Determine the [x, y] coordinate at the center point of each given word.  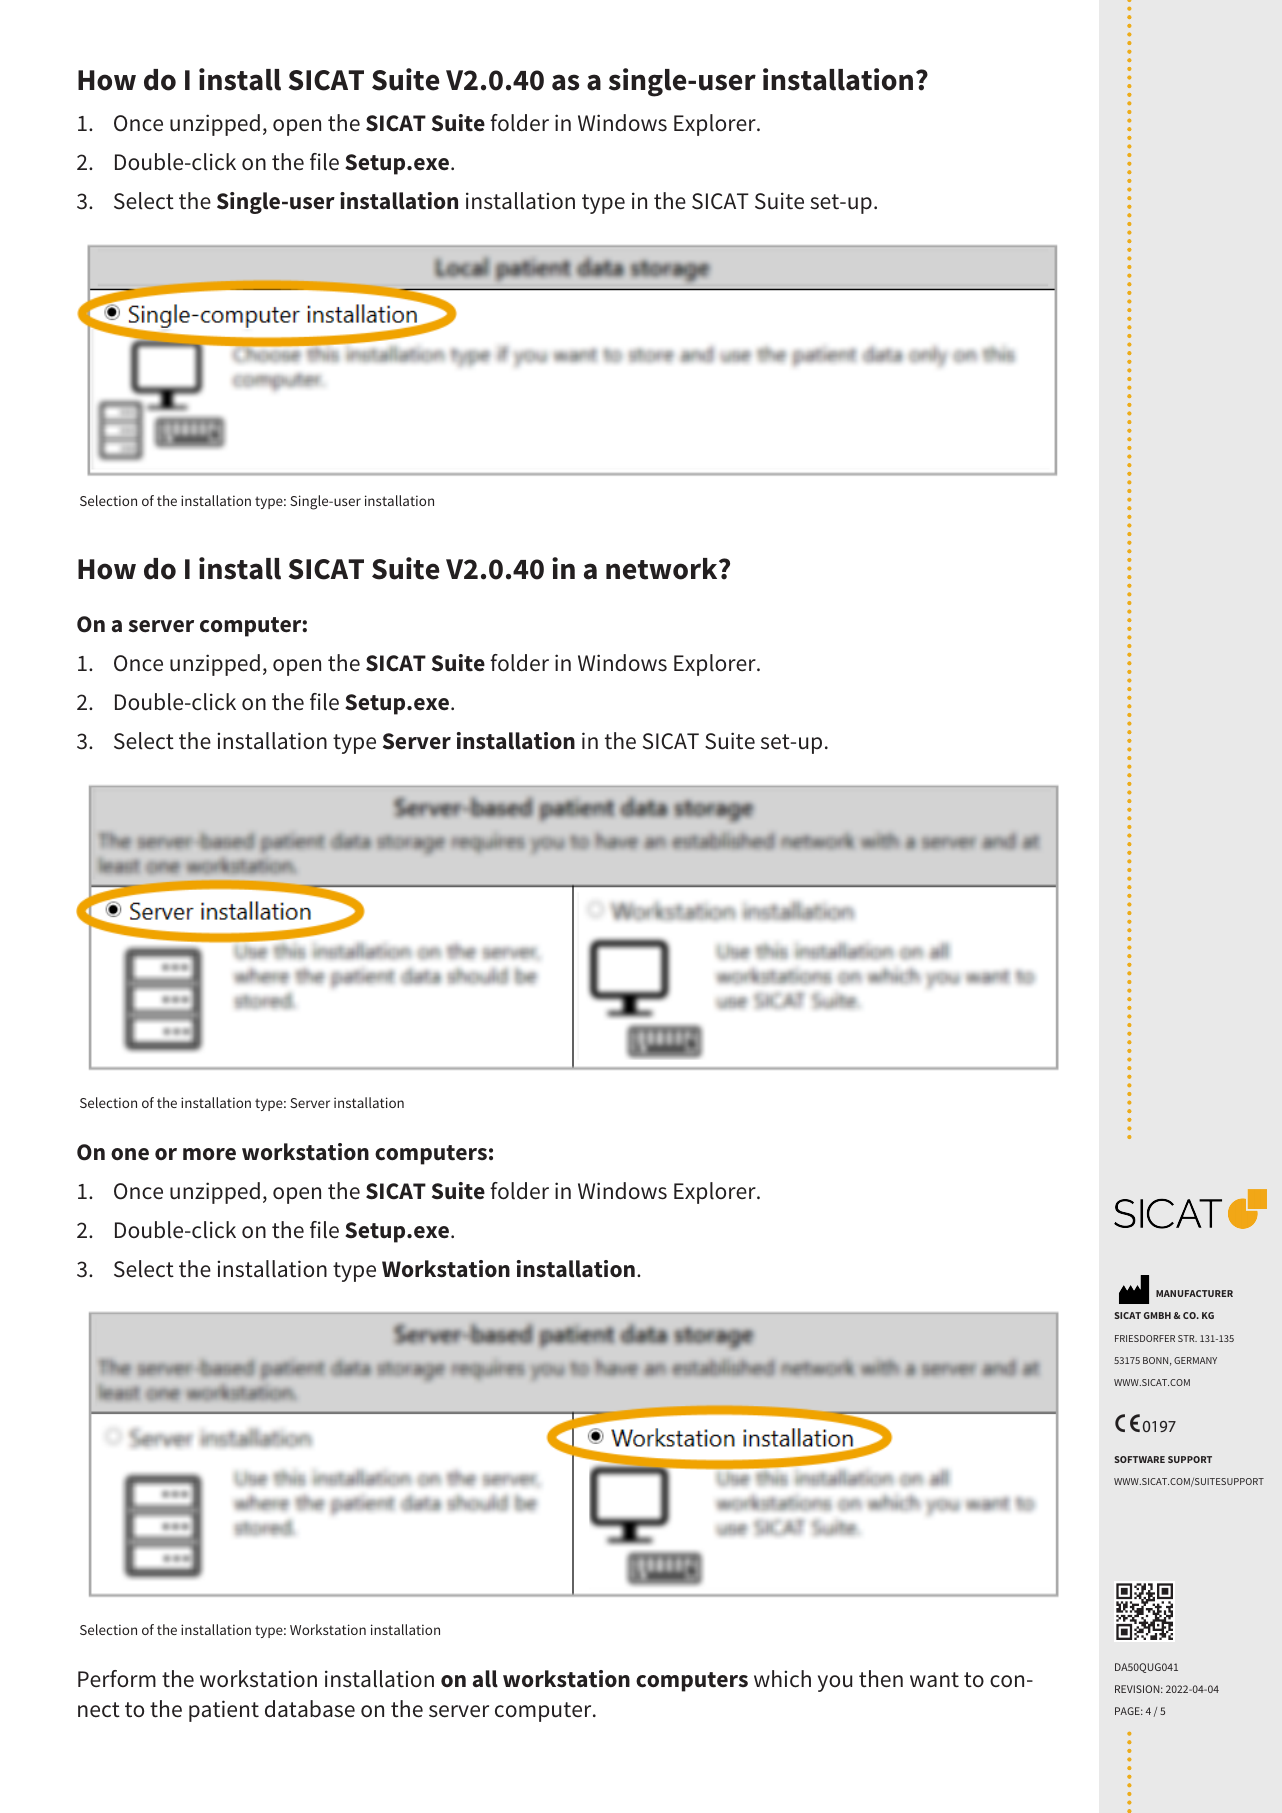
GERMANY [1195, 1360]
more [209, 1154]
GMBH [1157, 1315]
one [130, 1154]
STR [1187, 1338]
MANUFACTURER [1194, 1293]
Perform [117, 1678]
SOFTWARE [1140, 1459]
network [663, 569]
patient [224, 1711]
